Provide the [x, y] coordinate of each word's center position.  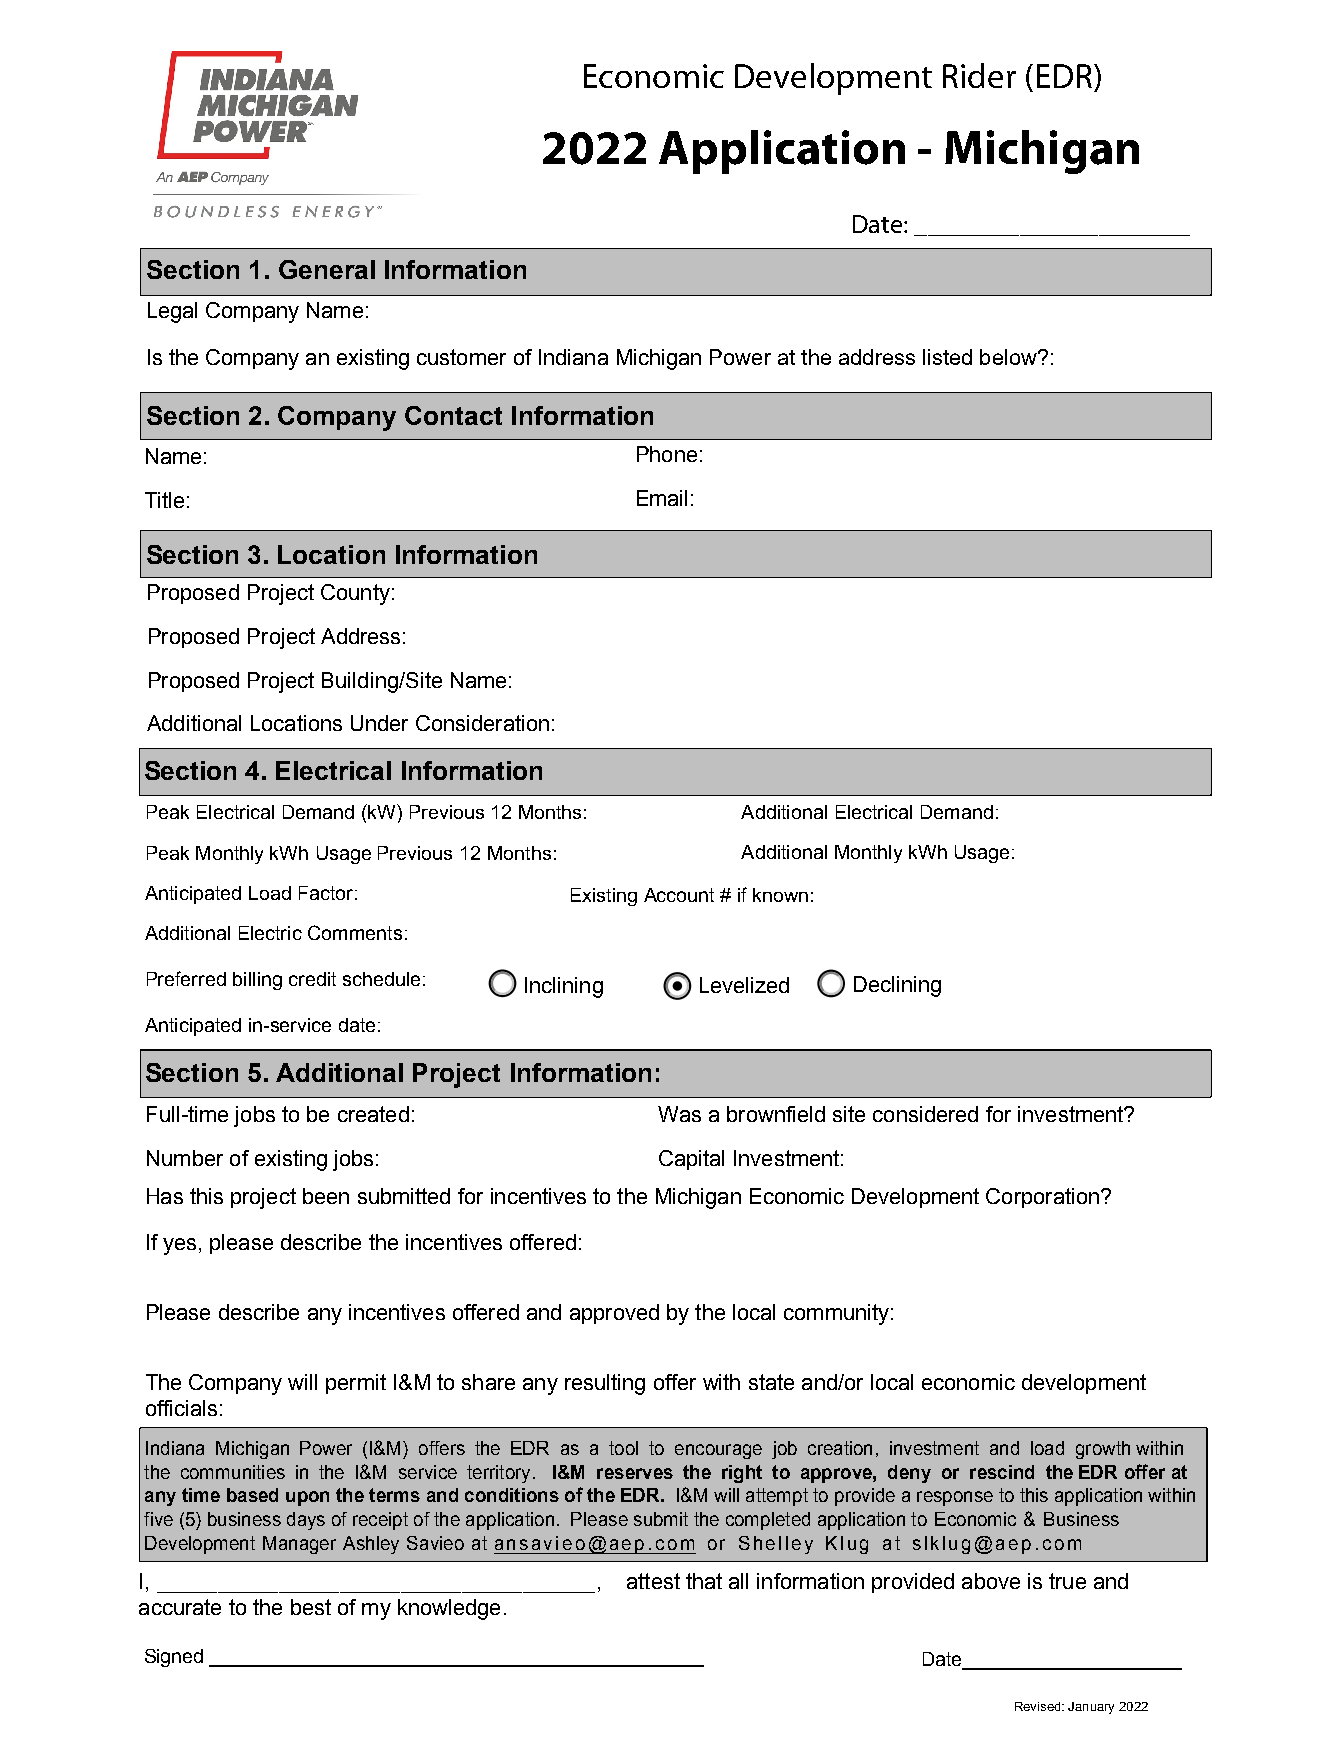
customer [461, 357]
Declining [897, 986]
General [327, 269]
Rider [979, 75]
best [311, 1607]
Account [679, 895]
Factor [327, 893]
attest [653, 1581]
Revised [1039, 1706]
